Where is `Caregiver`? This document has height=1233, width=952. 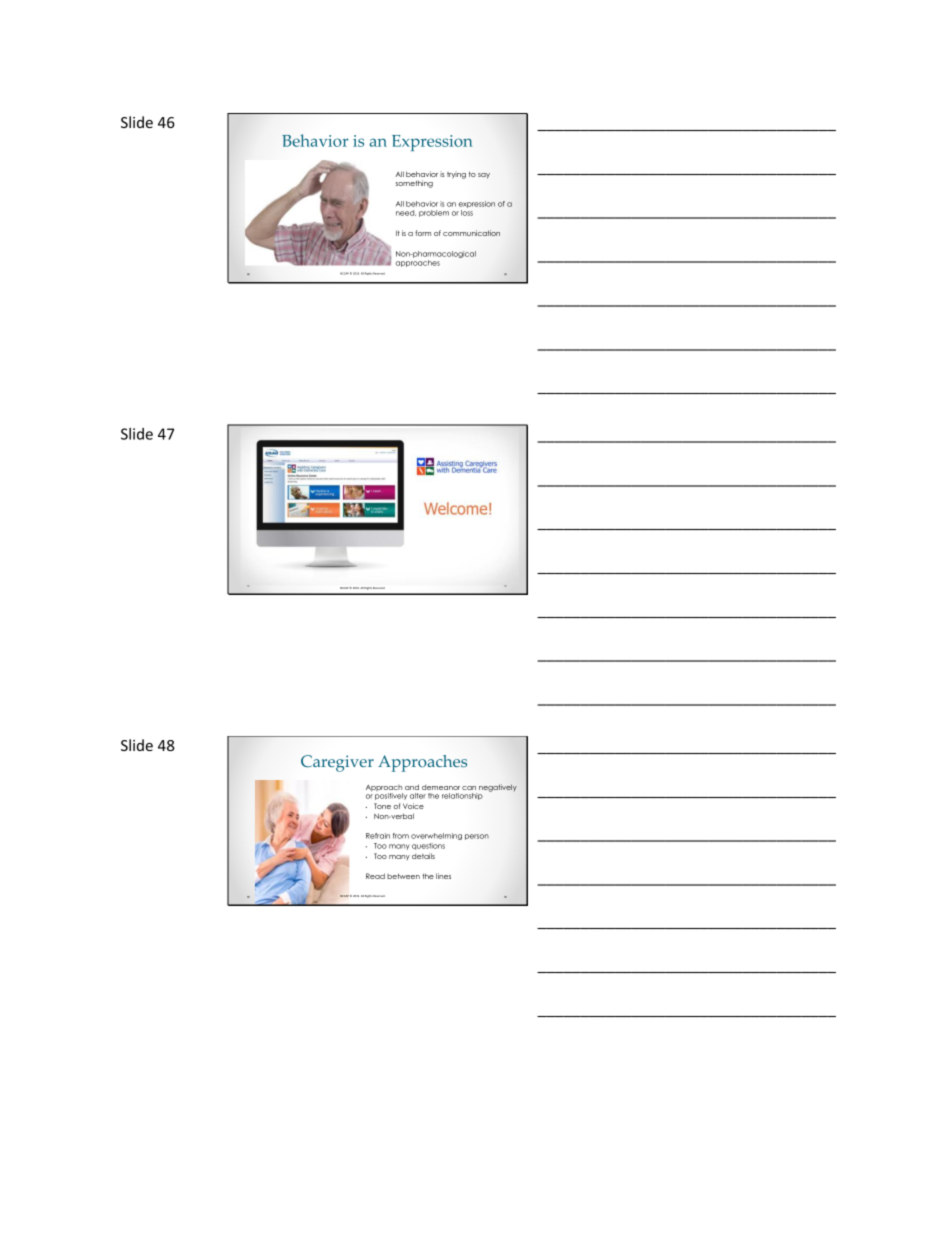
Caregiver is located at coordinates (337, 763).
